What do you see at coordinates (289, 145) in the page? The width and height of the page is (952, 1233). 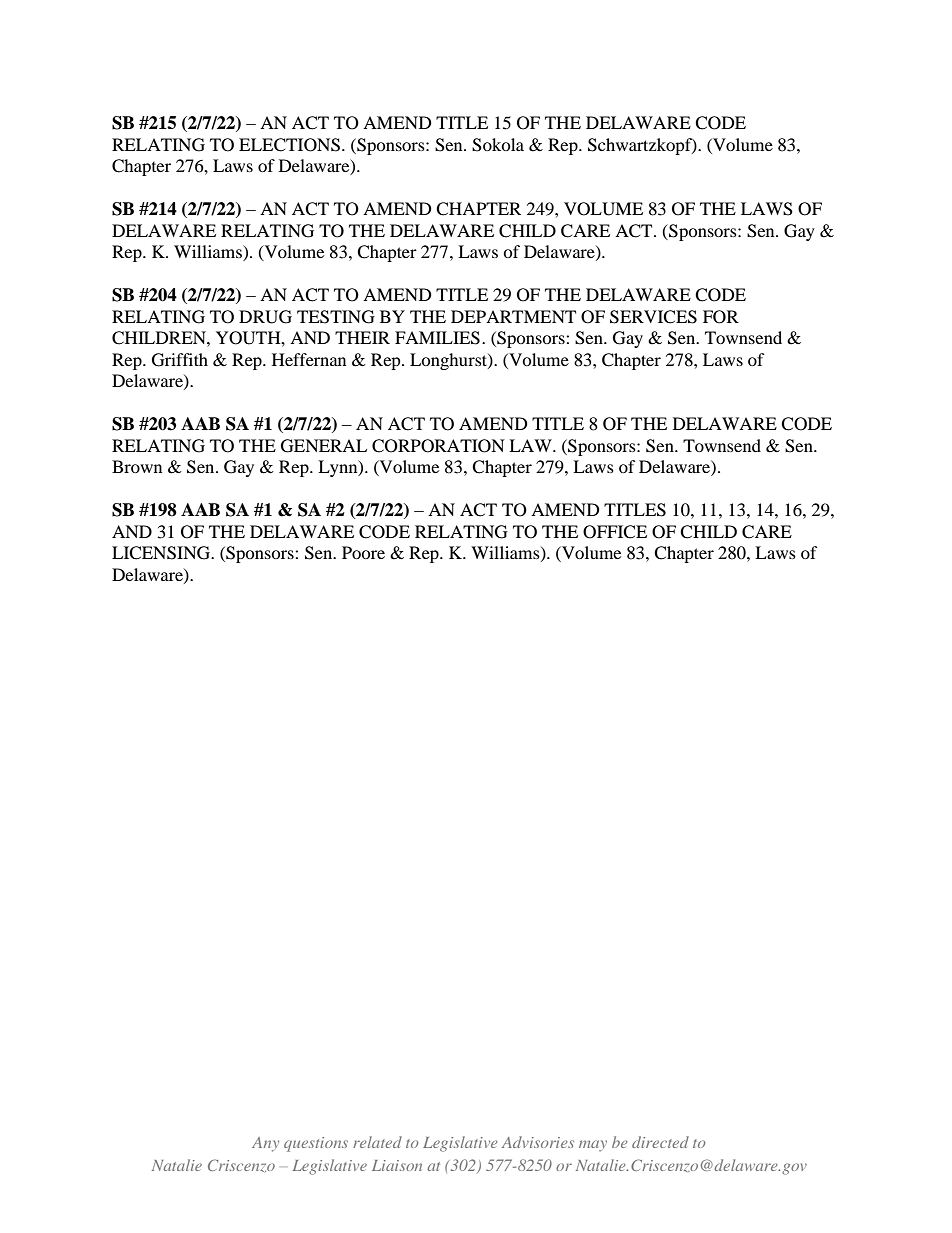 I see `ELECTIONS` at bounding box center [289, 145].
